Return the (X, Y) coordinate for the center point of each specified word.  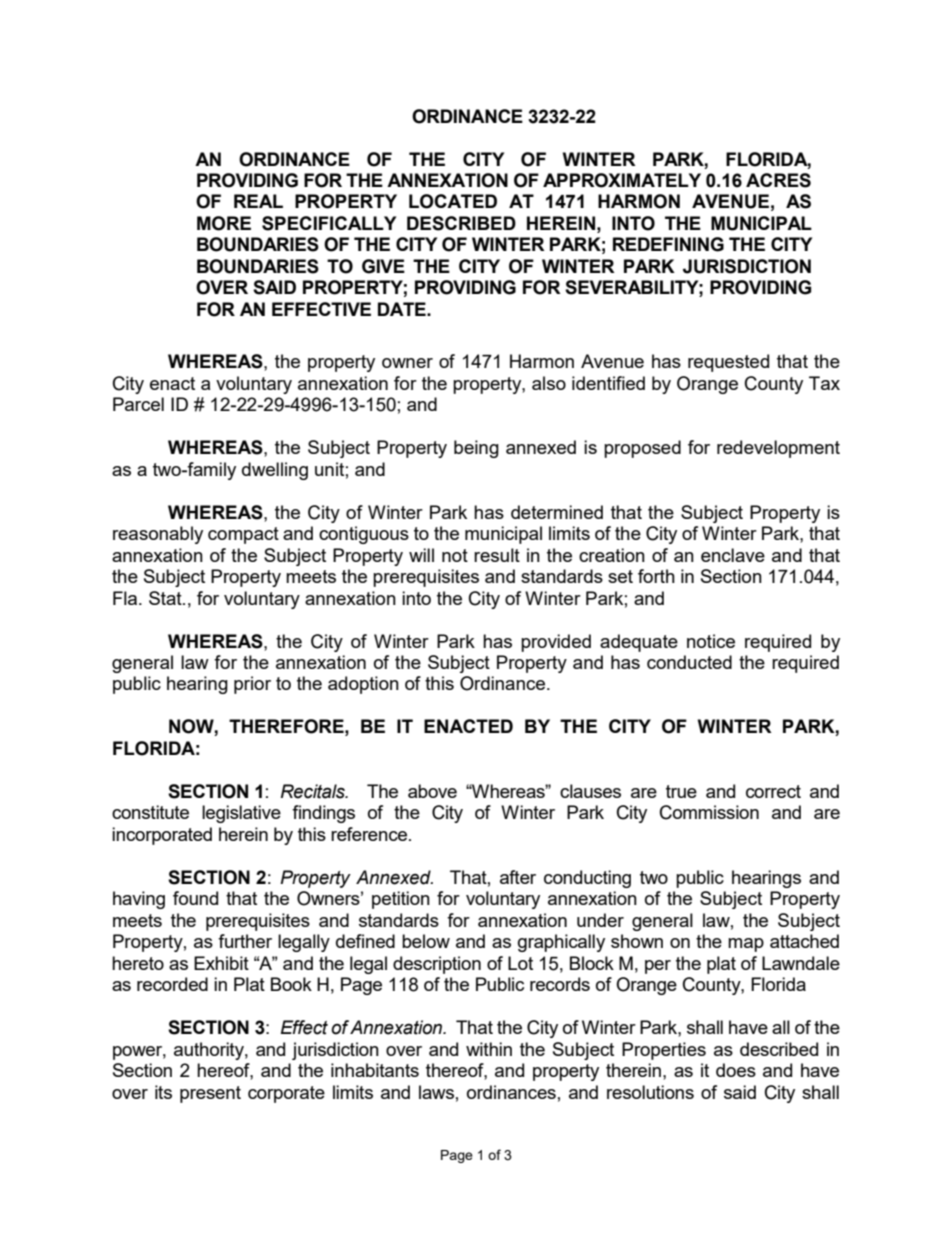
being (476, 449)
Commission (709, 812)
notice (711, 641)
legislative (241, 814)
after (518, 877)
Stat (166, 598)
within (489, 1049)
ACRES (778, 180)
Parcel (138, 404)
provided (556, 643)
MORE (224, 223)
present (210, 1094)
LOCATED (453, 201)
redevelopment (778, 449)
